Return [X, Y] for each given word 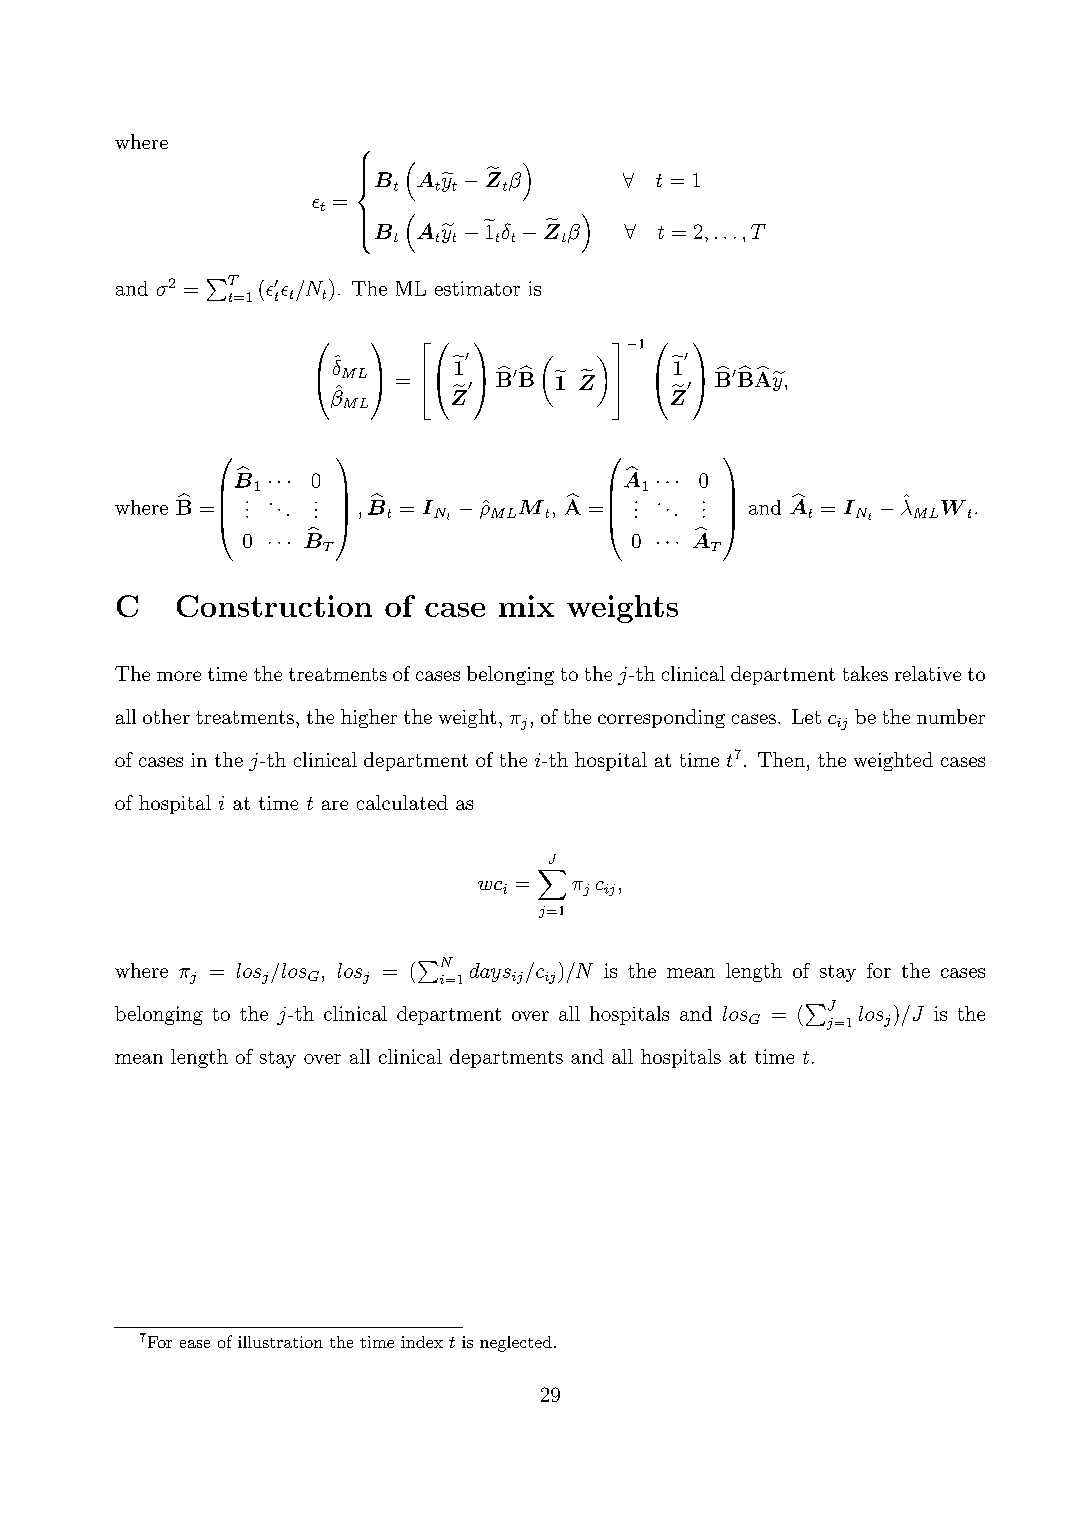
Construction [274, 606]
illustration [280, 1342]
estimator [477, 288]
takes [865, 673]
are [335, 805]
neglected [516, 1344]
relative [928, 673]
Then [781, 759]
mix [526, 606]
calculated [402, 802]
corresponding [661, 718]
